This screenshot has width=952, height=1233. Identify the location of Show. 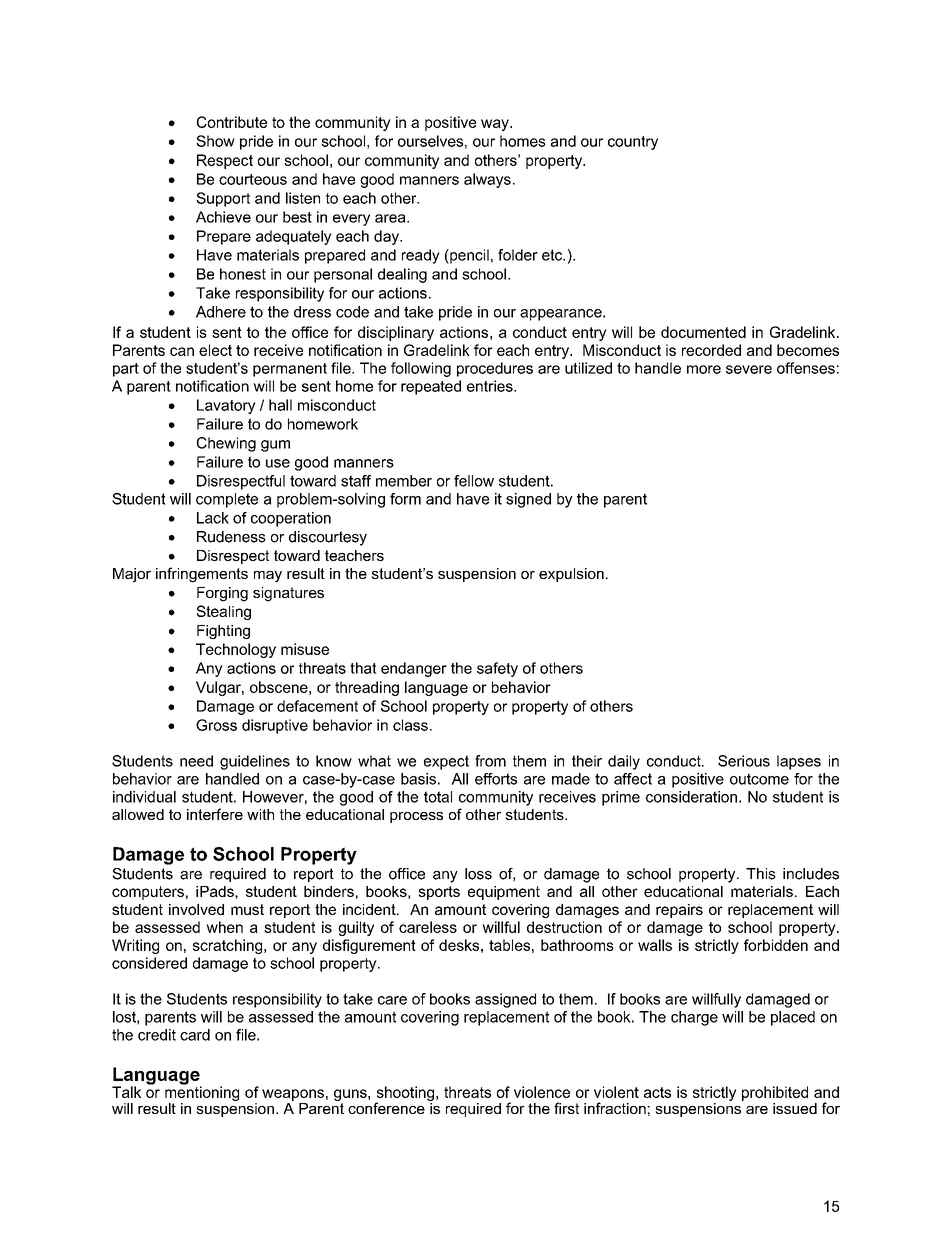
(215, 141).
